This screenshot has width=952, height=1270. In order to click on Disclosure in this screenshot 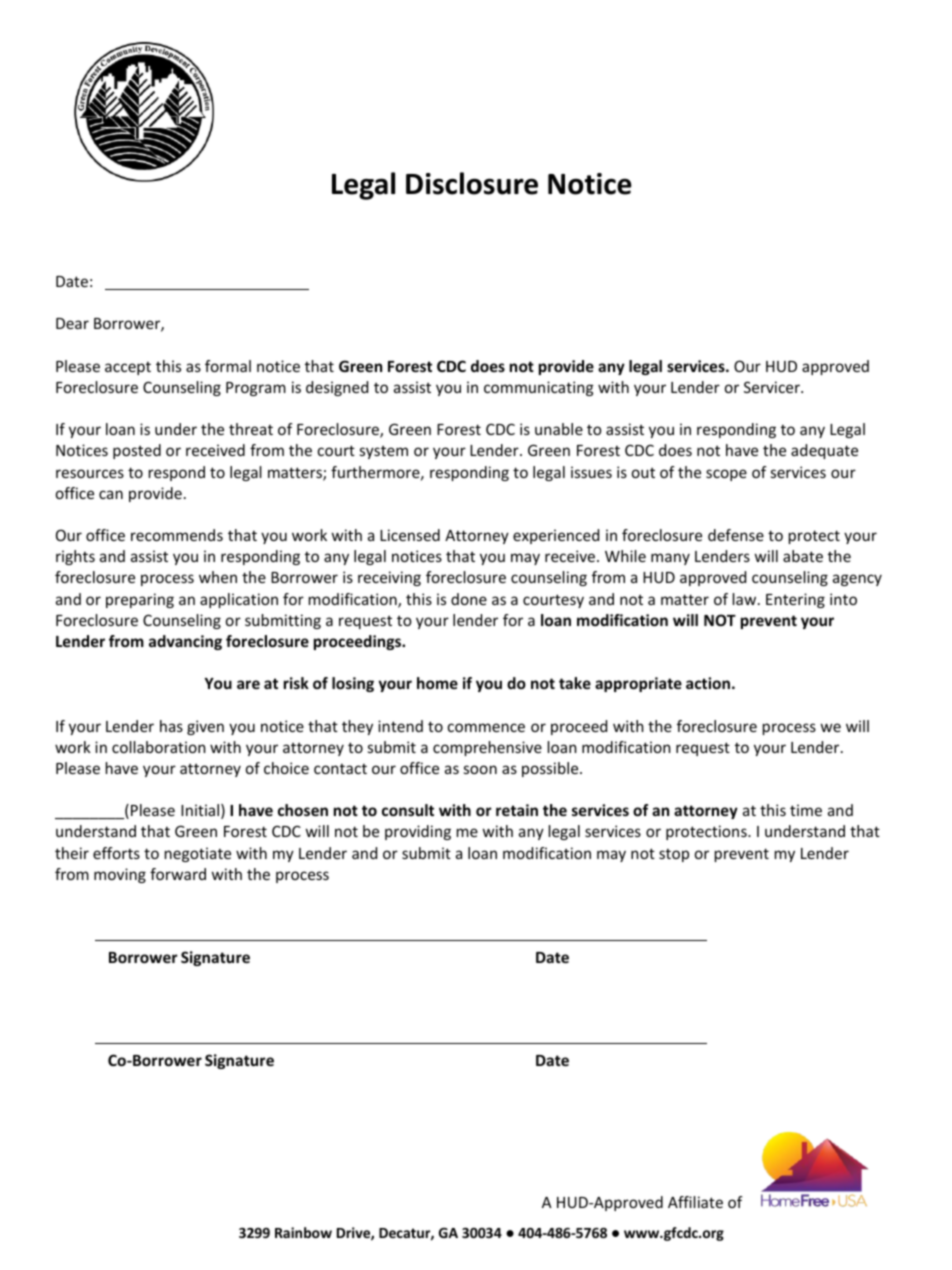, I will do `click(472, 183)`.
